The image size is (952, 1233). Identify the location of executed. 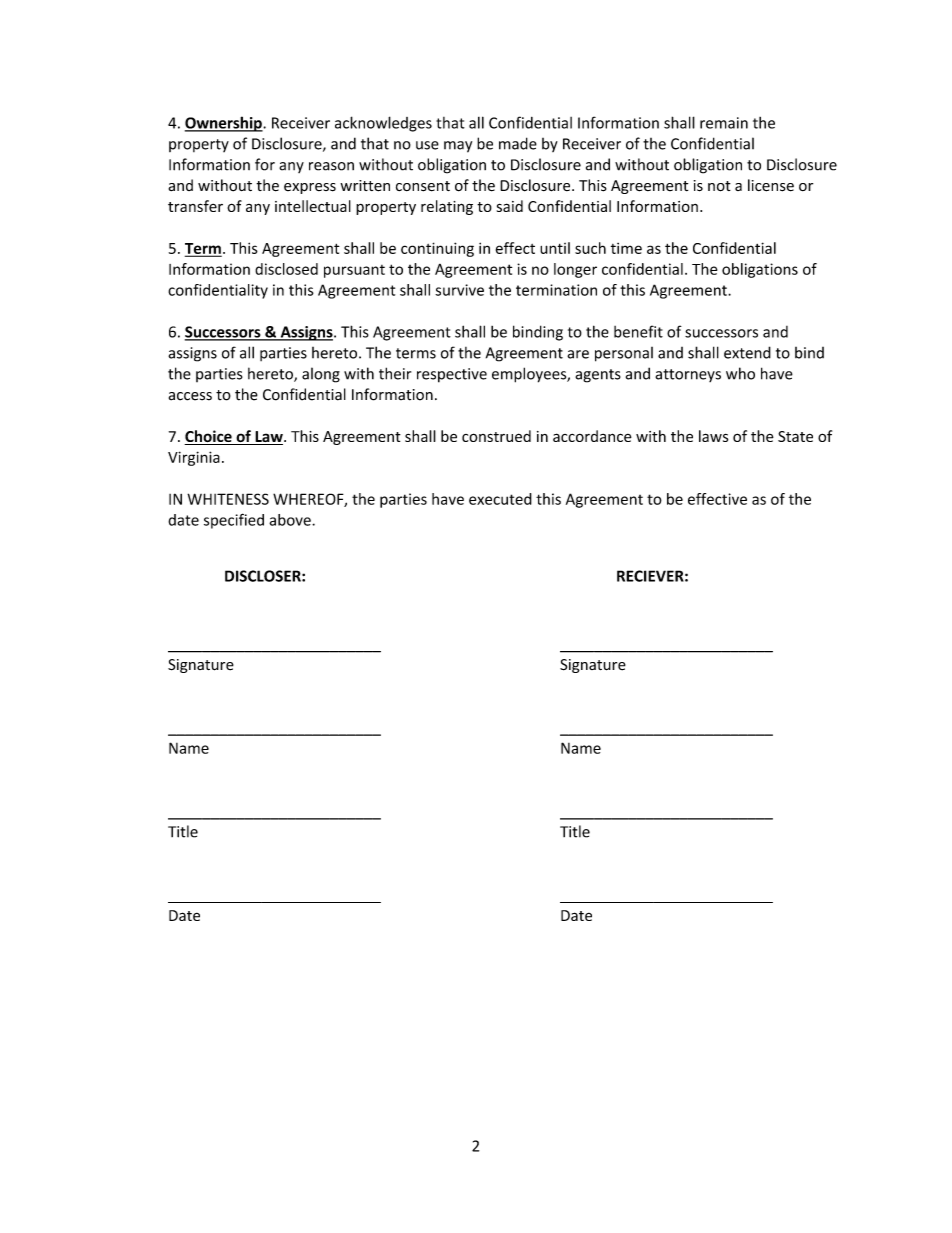
(500, 499).
